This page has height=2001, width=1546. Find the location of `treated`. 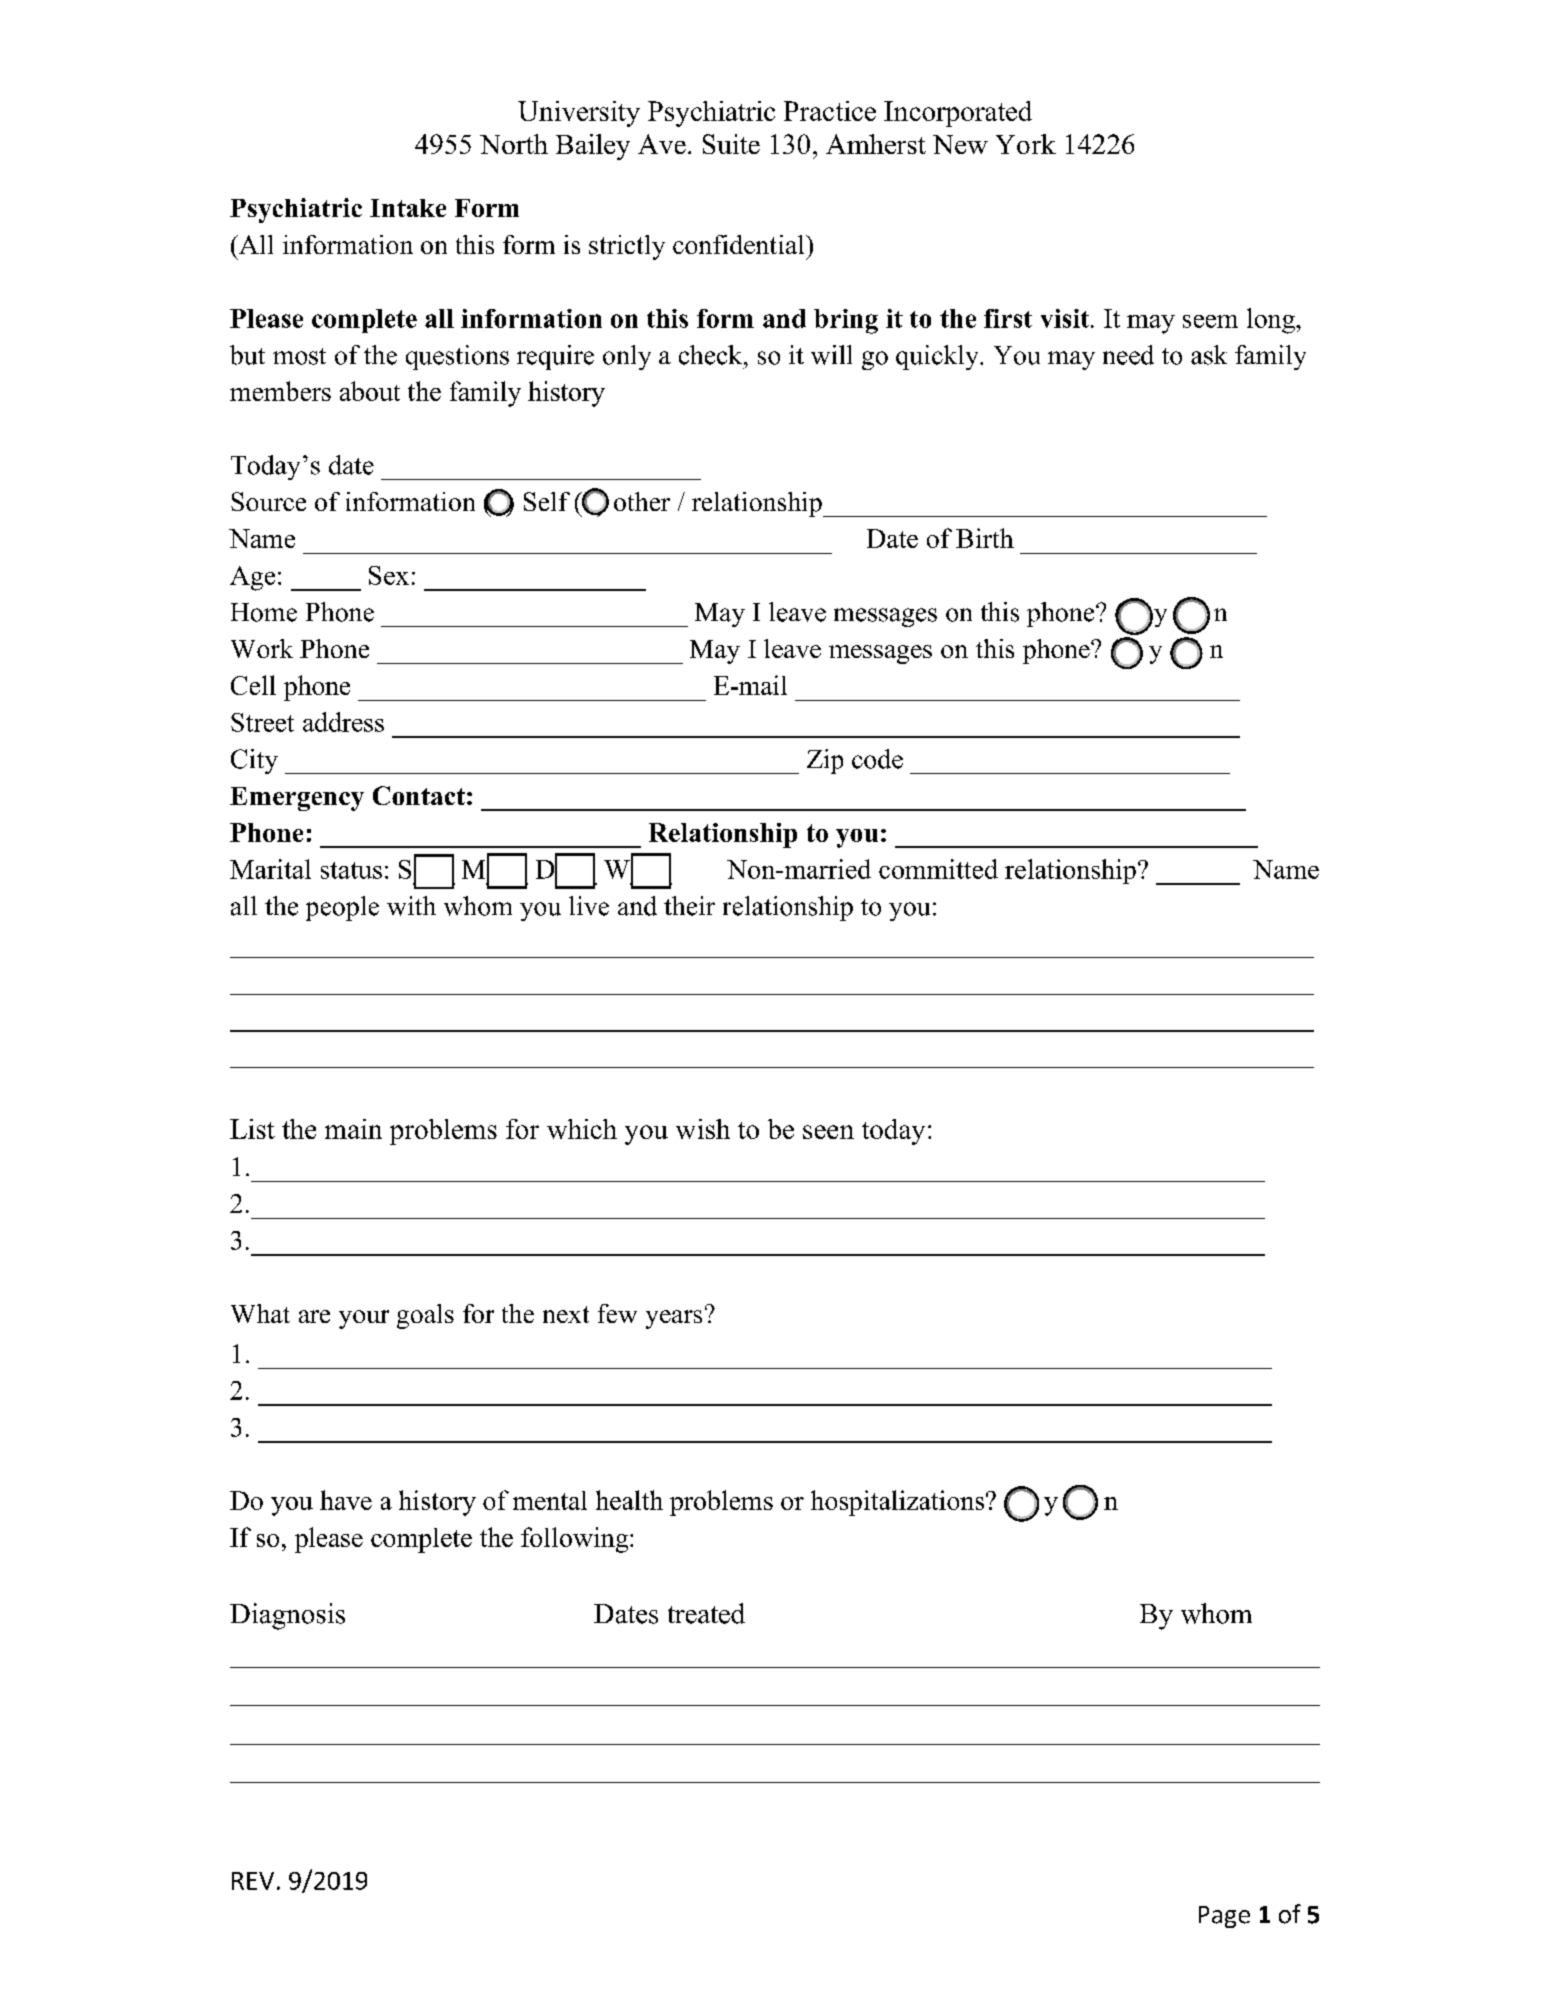

treated is located at coordinates (706, 1613).
